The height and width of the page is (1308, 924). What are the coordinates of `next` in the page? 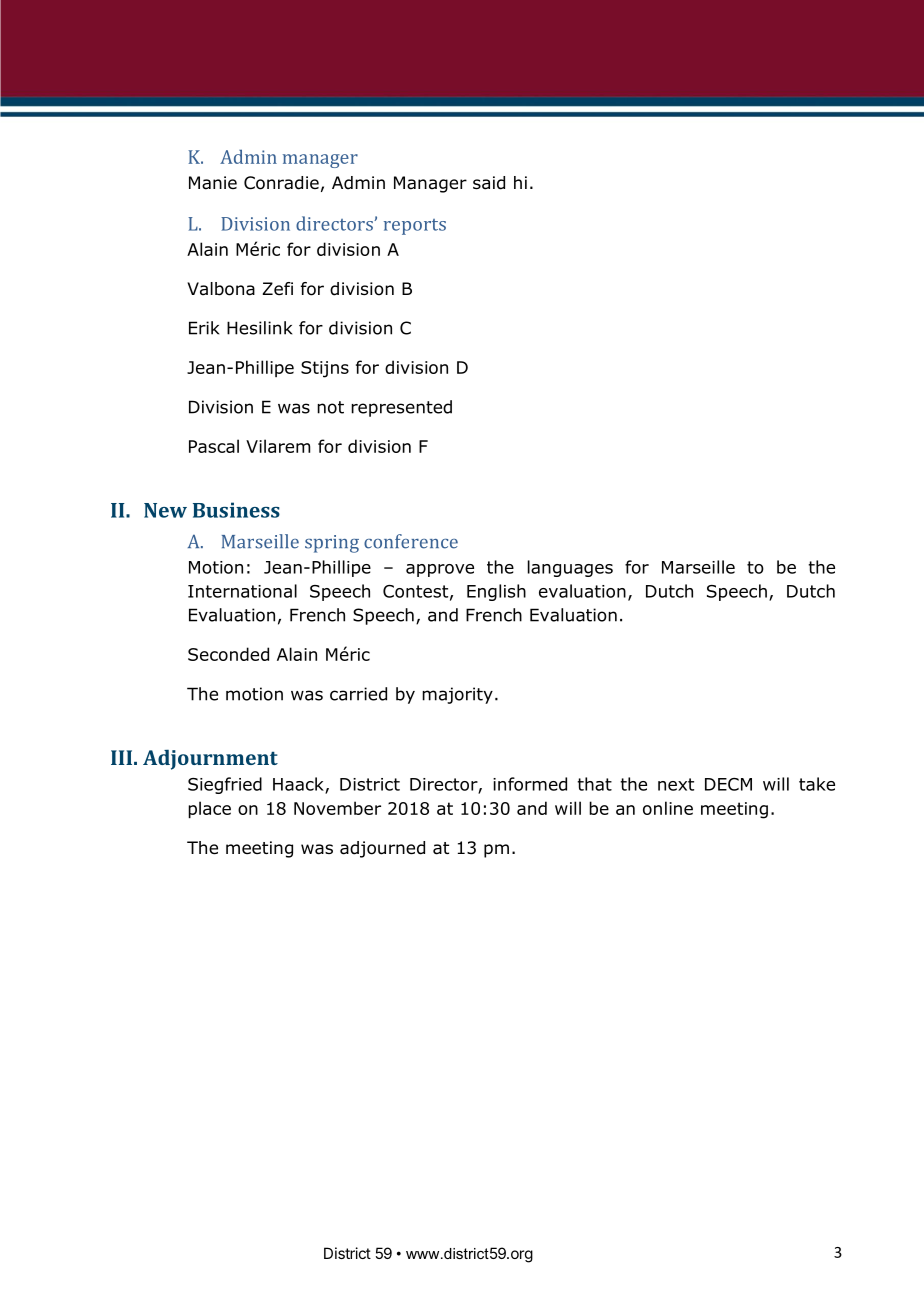 It's located at (676, 784).
